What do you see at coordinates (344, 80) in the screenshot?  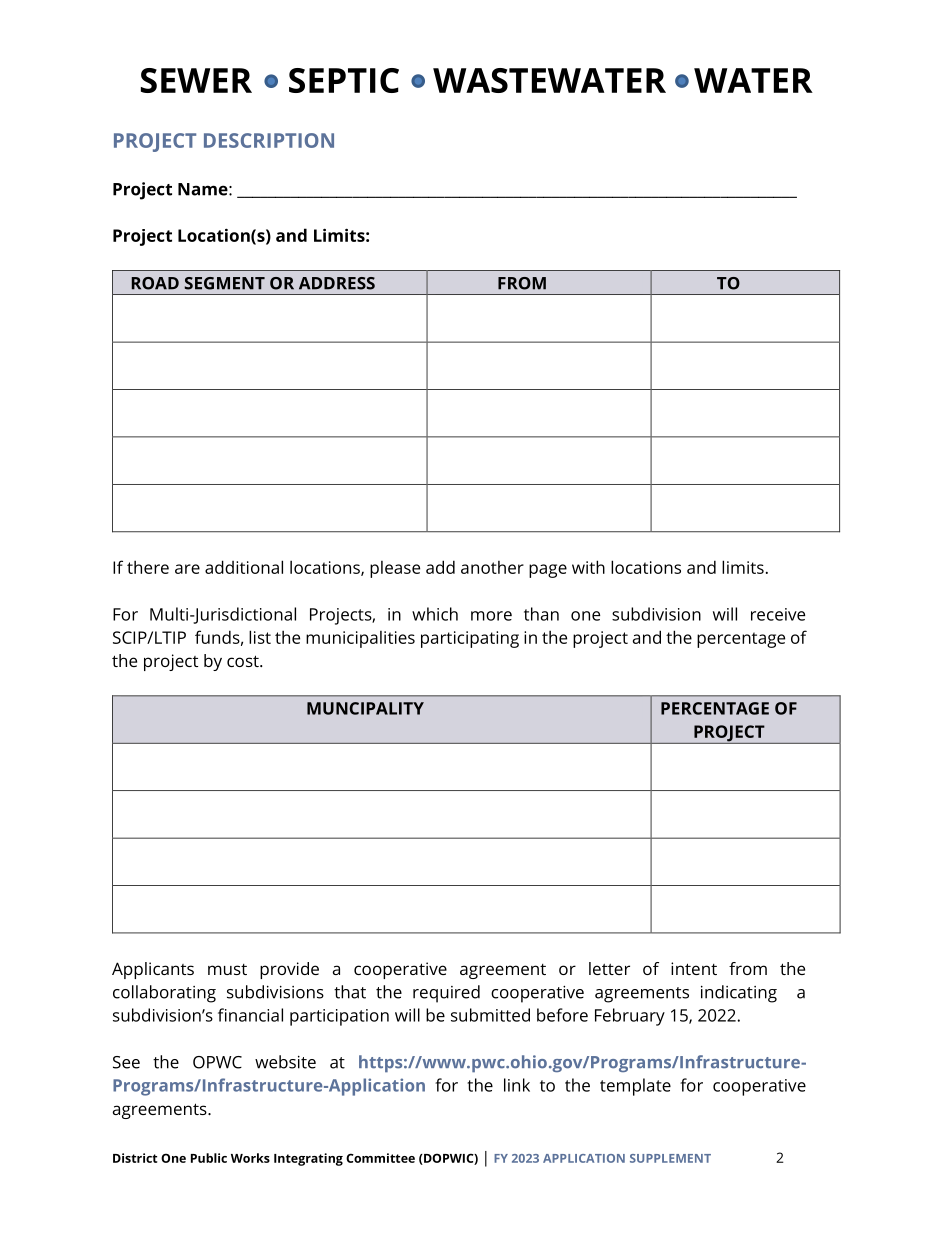 I see `SEPTIC` at bounding box center [344, 80].
